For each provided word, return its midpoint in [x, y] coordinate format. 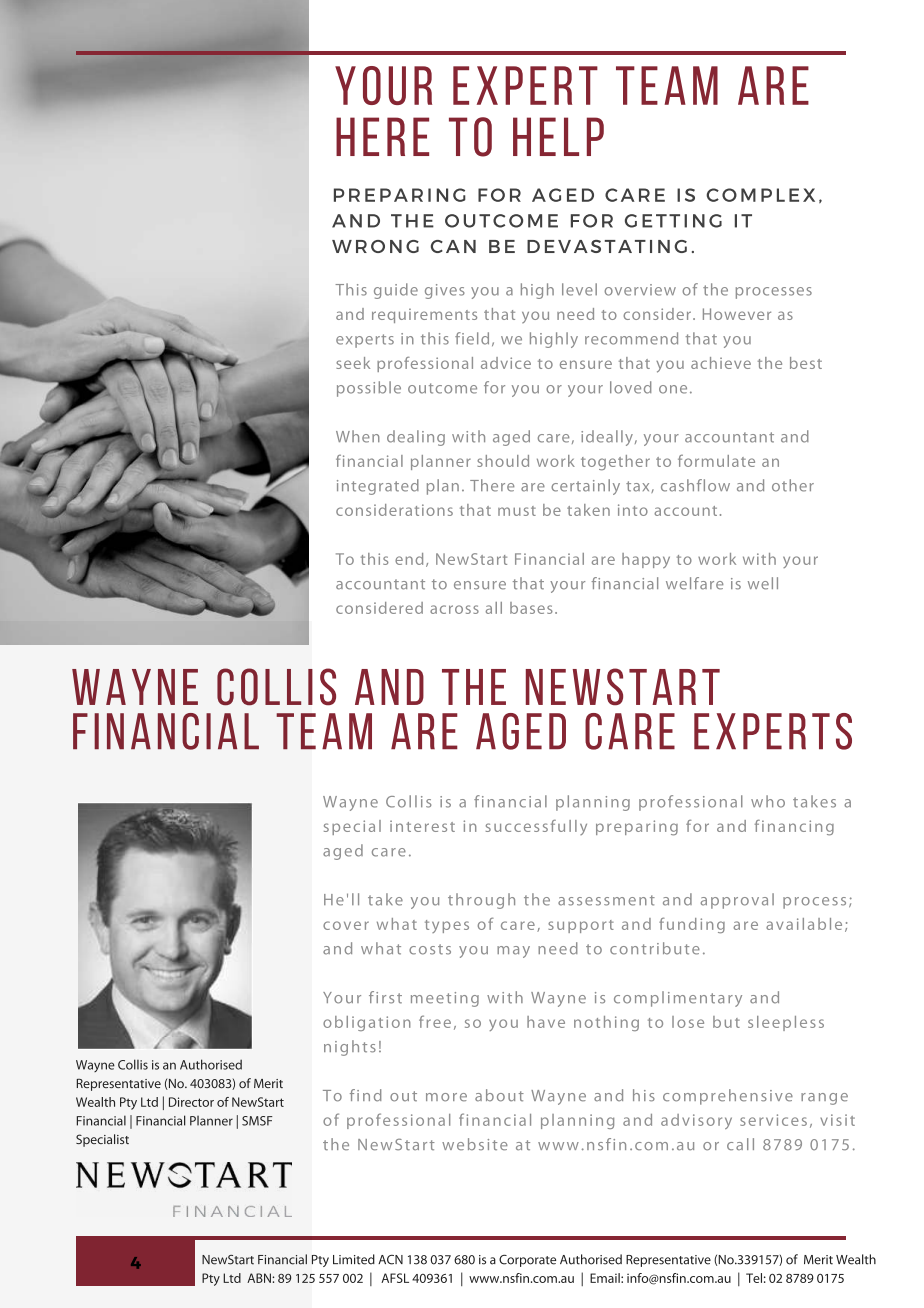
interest [422, 826]
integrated [378, 487]
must [517, 511]
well [763, 583]
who [768, 801]
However [737, 314]
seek [353, 363]
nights [350, 1048]
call [740, 1144]
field [472, 338]
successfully [536, 827]
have [546, 1022]
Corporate [527, 1261]
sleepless [786, 1023]
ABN [260, 1278]
